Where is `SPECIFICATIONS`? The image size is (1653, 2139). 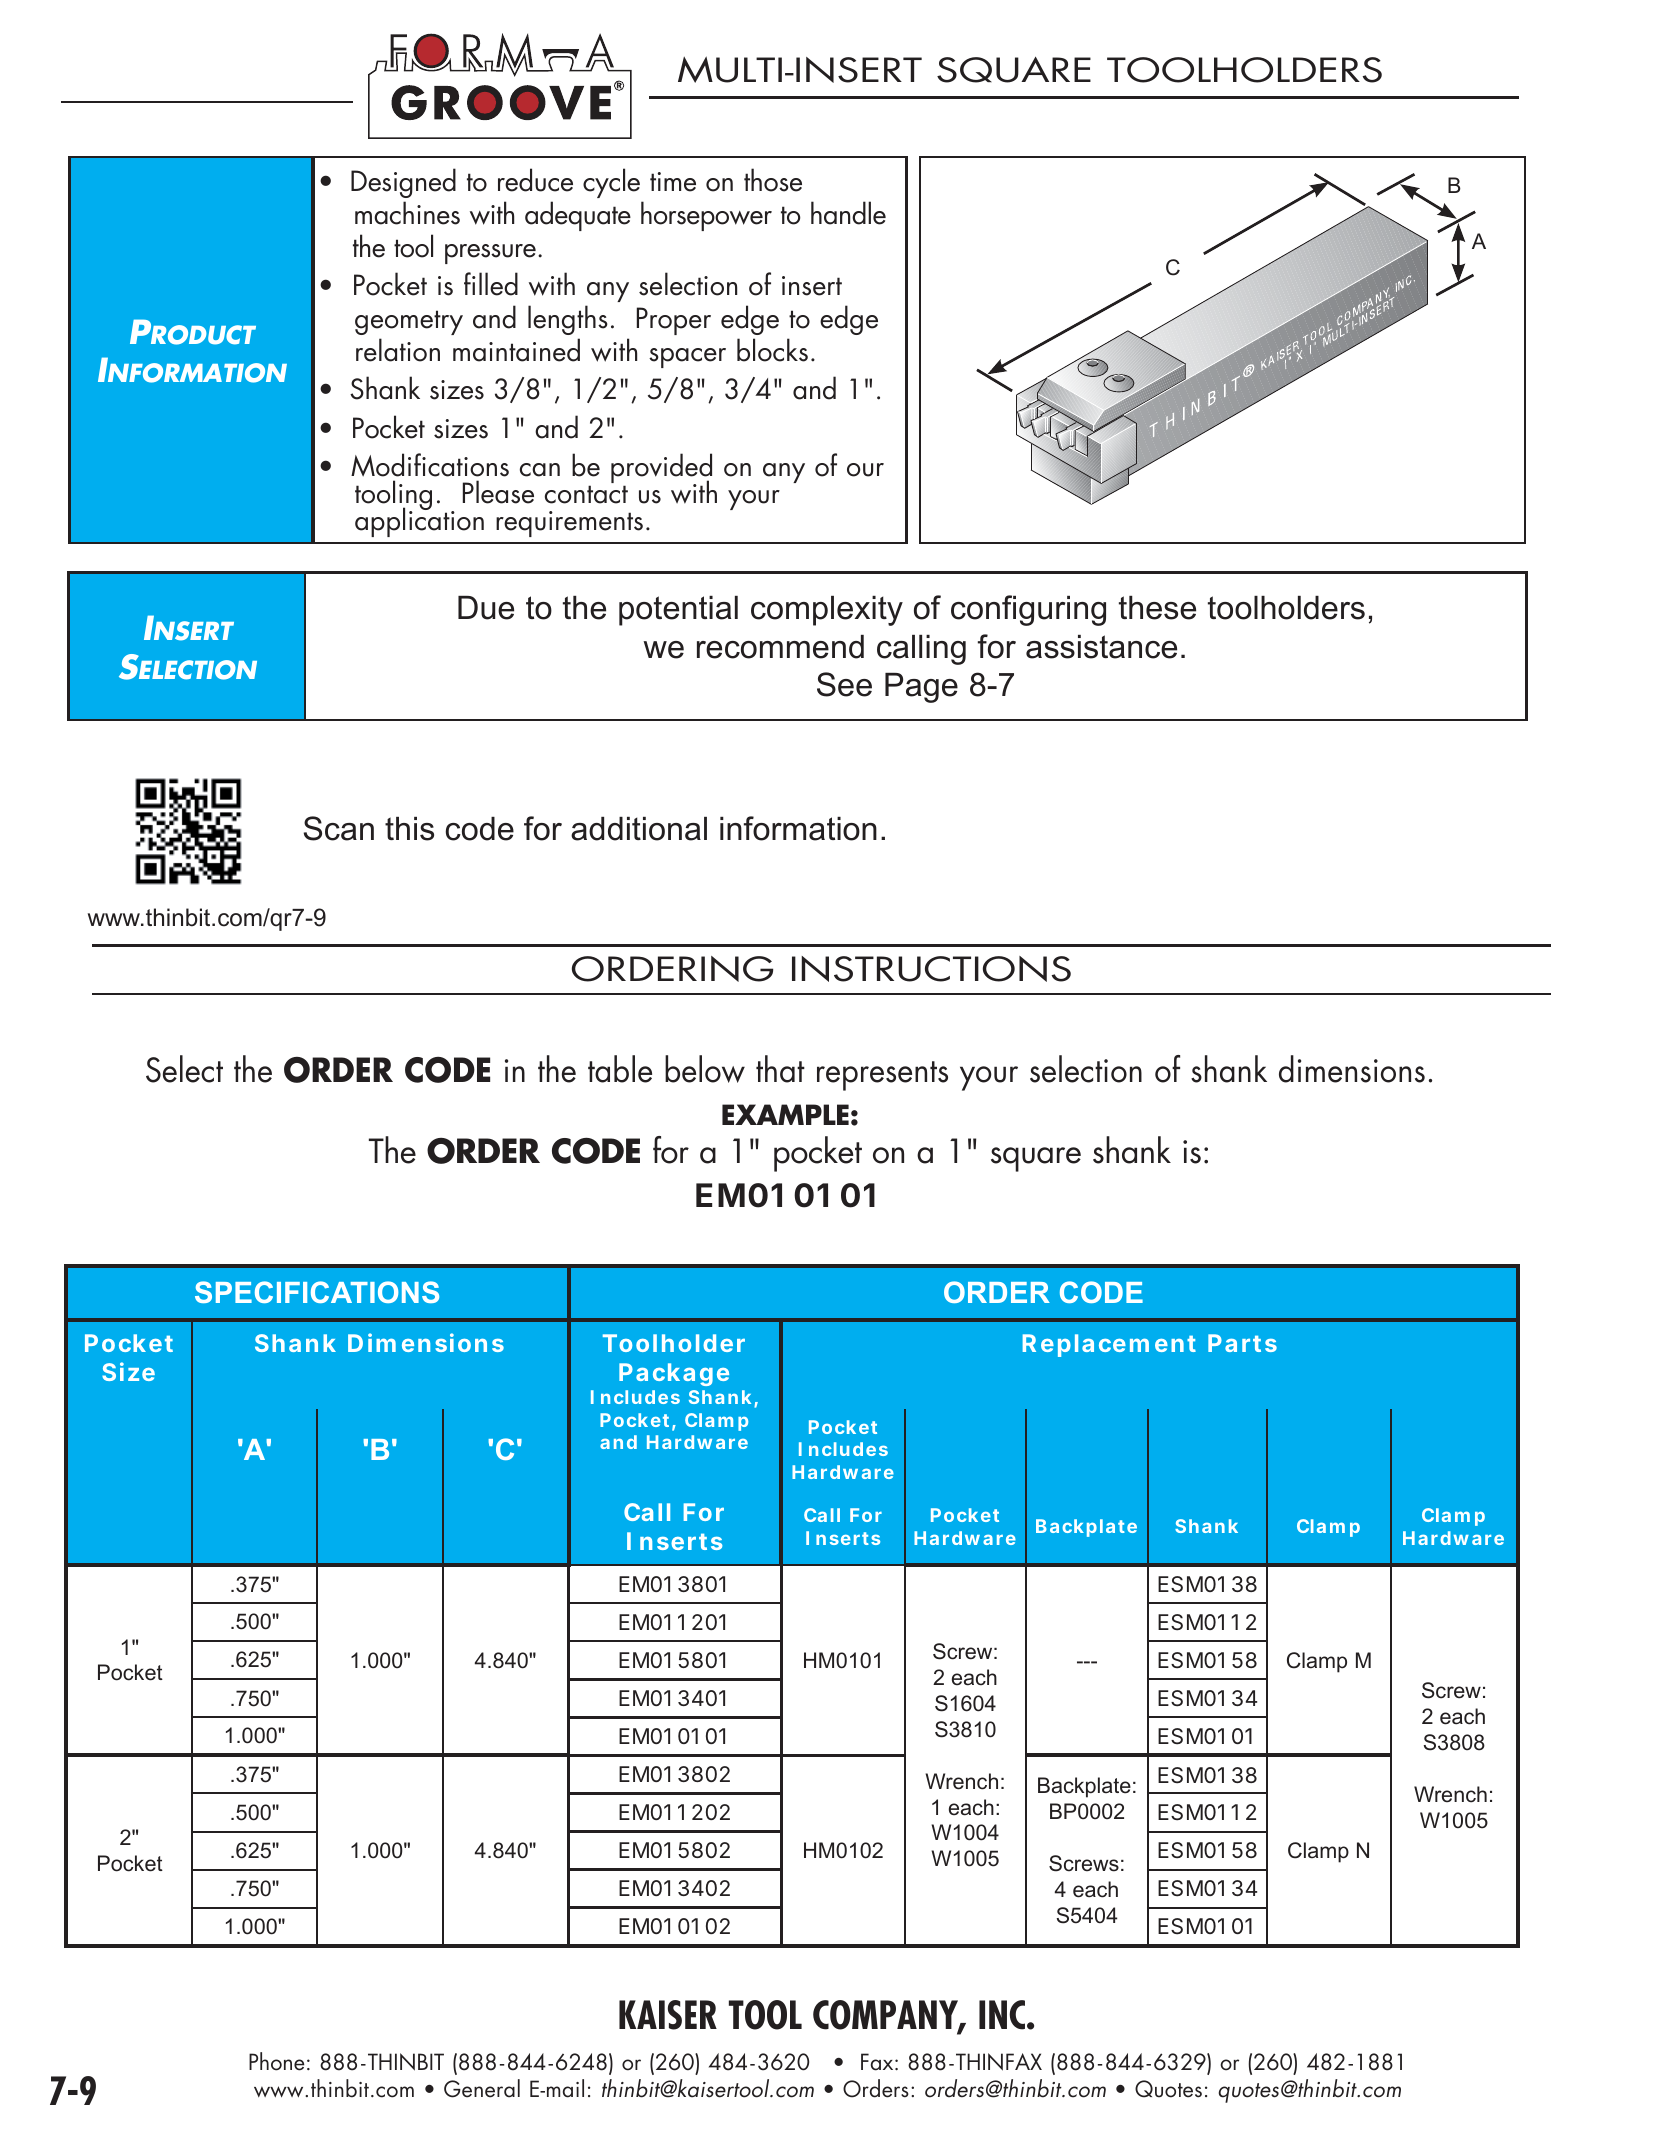
SPECIFICATIONS is located at coordinates (317, 1292).
